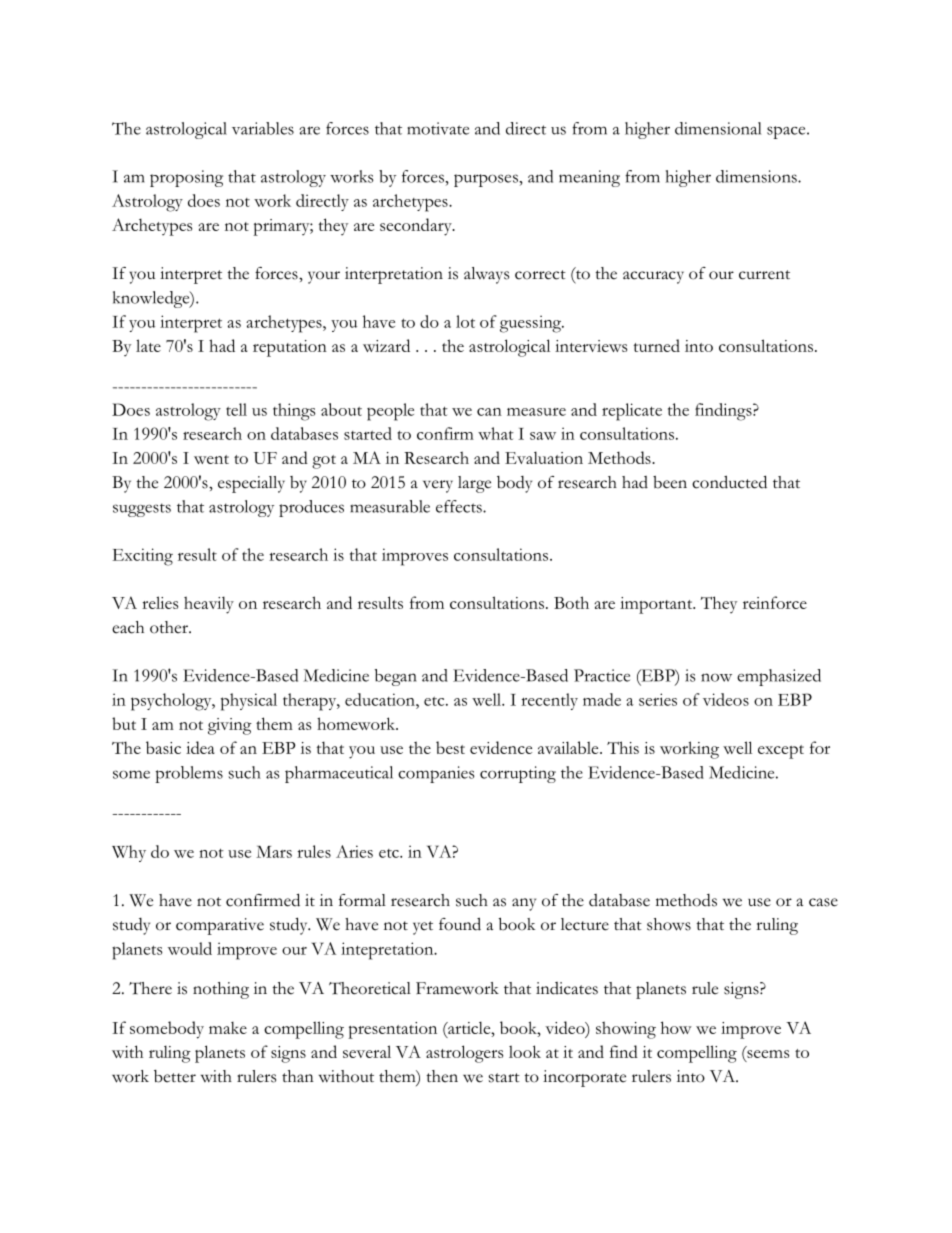 This image has height=1233, width=952. I want to click on Mars, so click(274, 852).
